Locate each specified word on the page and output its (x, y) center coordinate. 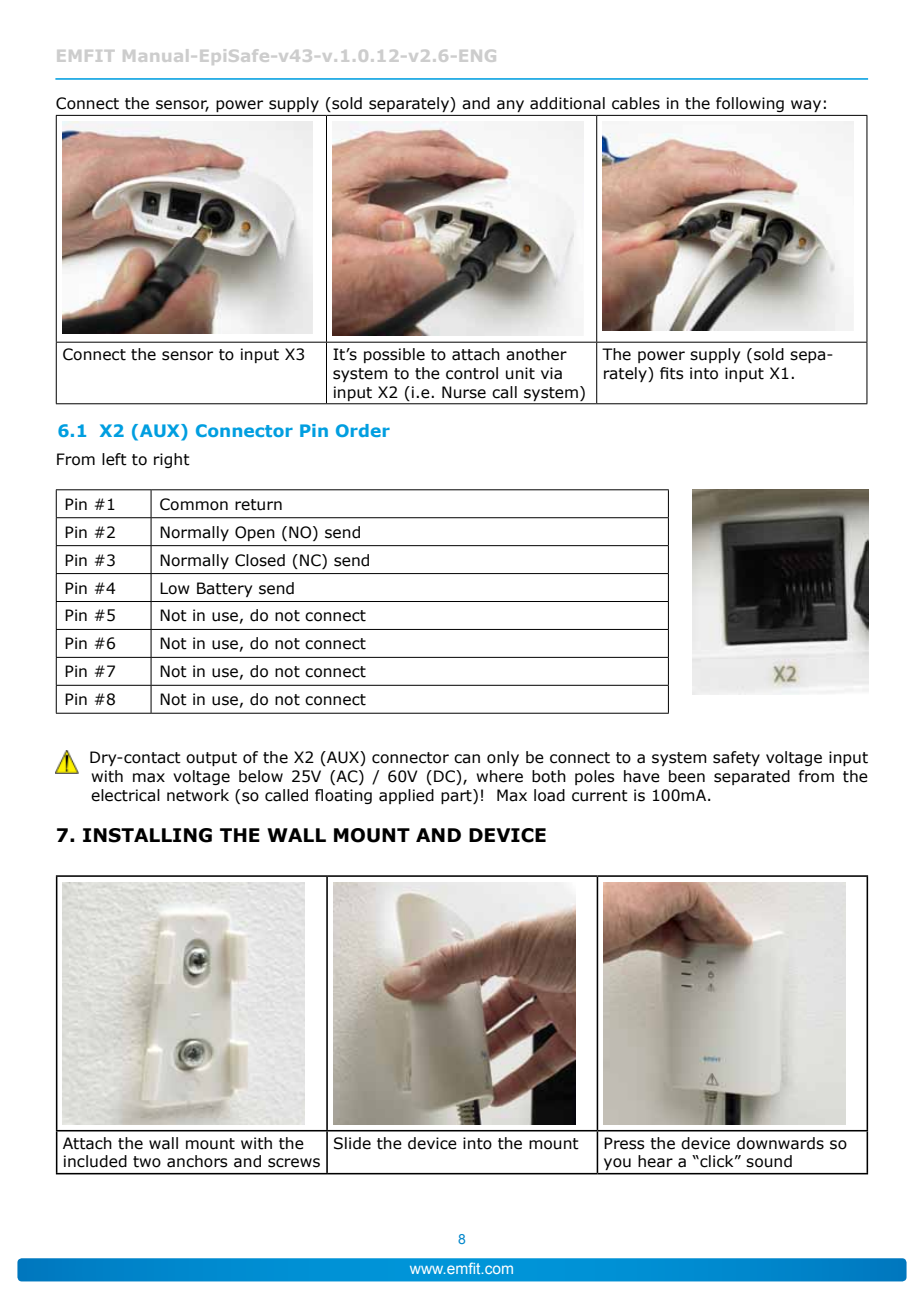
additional (567, 103)
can (467, 759)
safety (736, 758)
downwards (780, 1143)
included (95, 1161)
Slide (352, 1143)
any (510, 106)
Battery (224, 589)
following (750, 104)
